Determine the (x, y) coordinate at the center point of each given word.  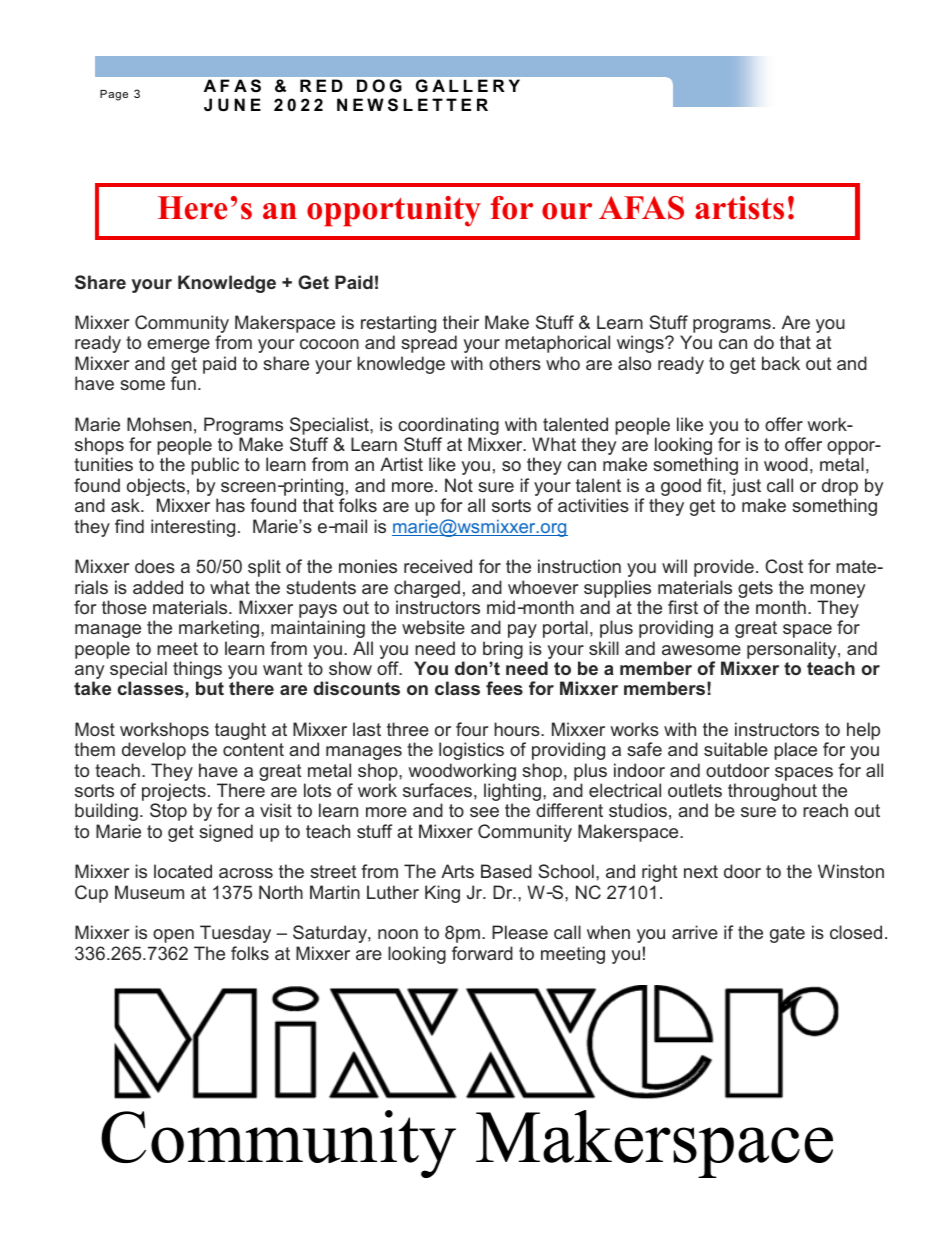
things (197, 671)
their (461, 322)
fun (183, 383)
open (173, 936)
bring (503, 650)
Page (114, 95)
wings (641, 344)
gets (755, 589)
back (781, 363)
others (515, 363)
